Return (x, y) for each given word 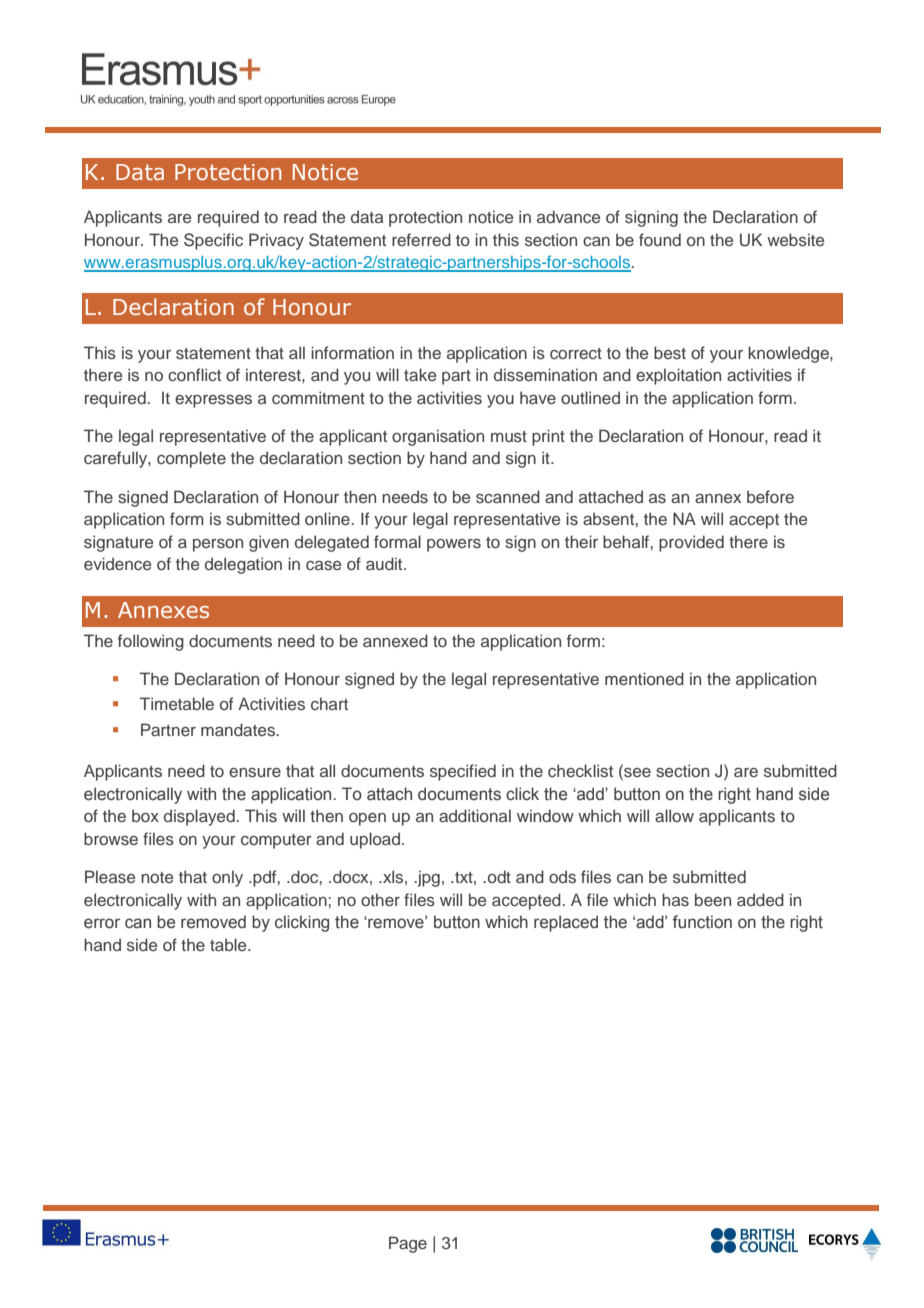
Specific (213, 241)
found (660, 239)
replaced (566, 923)
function (702, 922)
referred (421, 239)
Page (408, 1244)
